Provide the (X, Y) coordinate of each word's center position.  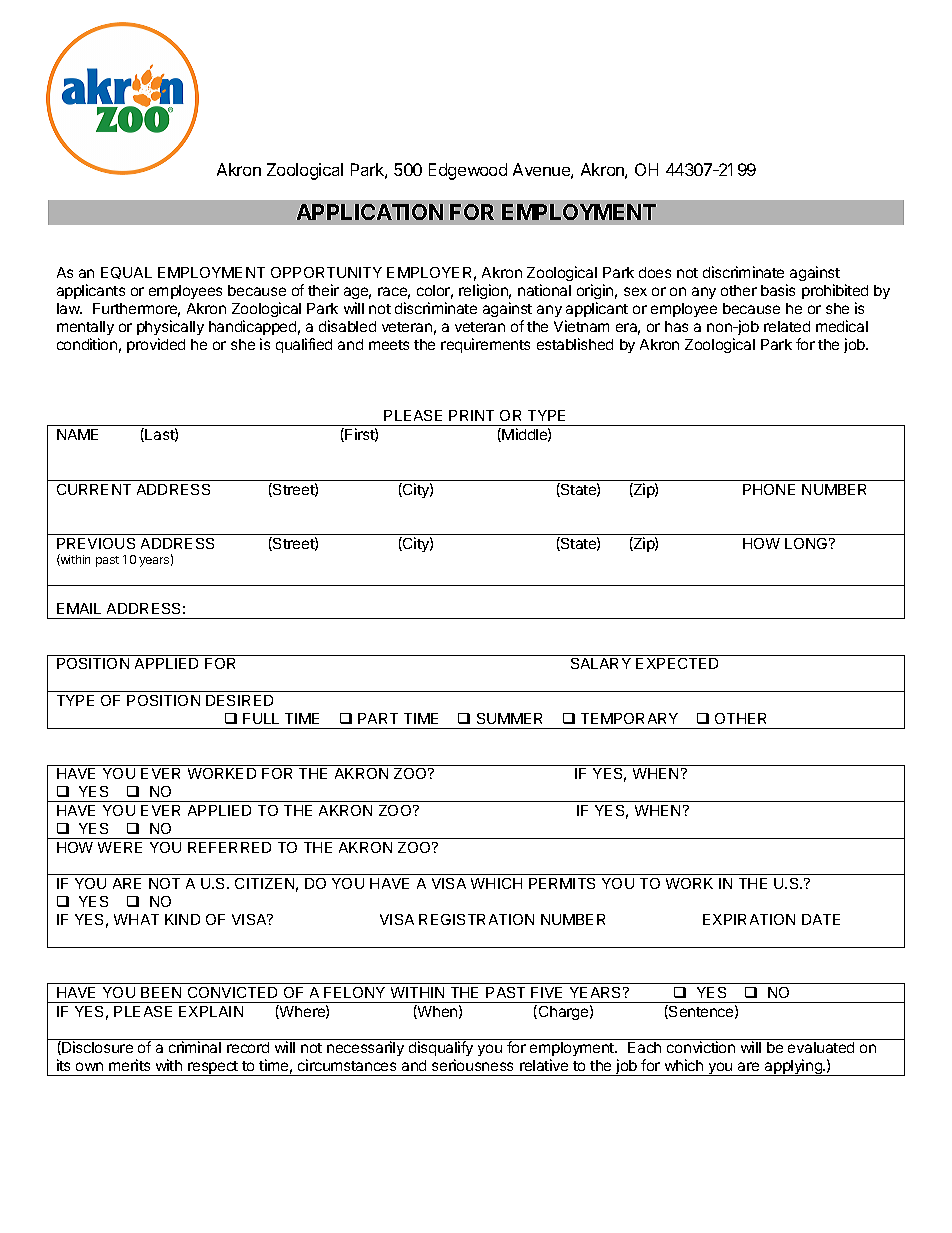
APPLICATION (370, 212)
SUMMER (509, 718)
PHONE (769, 489)
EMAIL (79, 608)
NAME (77, 434)
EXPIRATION (749, 919)
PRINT (471, 415)
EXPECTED (677, 663)
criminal (195, 1047)
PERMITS (562, 883)
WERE (120, 847)
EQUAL (126, 273)
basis (778, 290)
